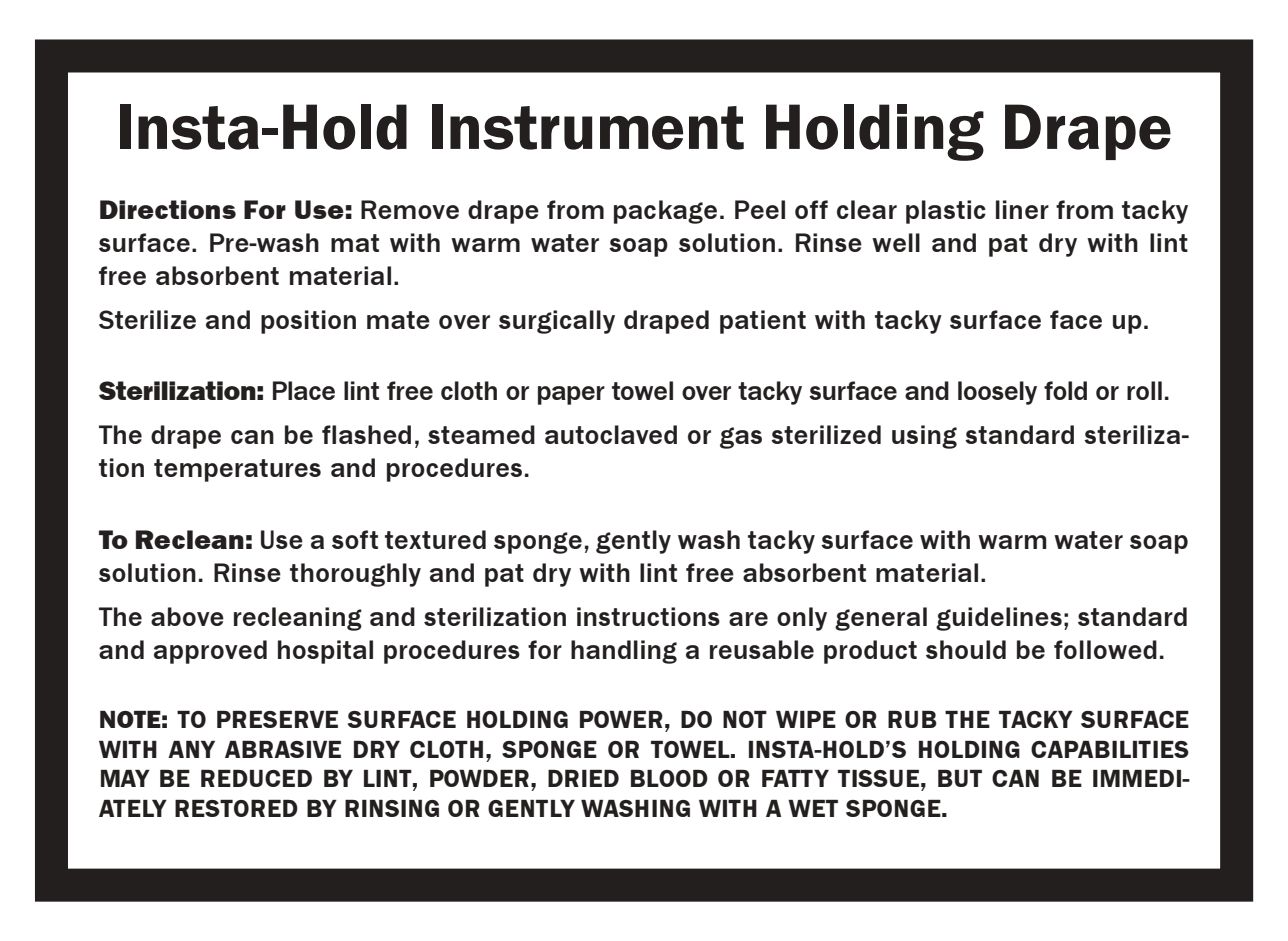 This screenshot has width=1288, height=941. Describe the element at coordinates (571, 395) in the screenshot. I see `paper` at that location.
